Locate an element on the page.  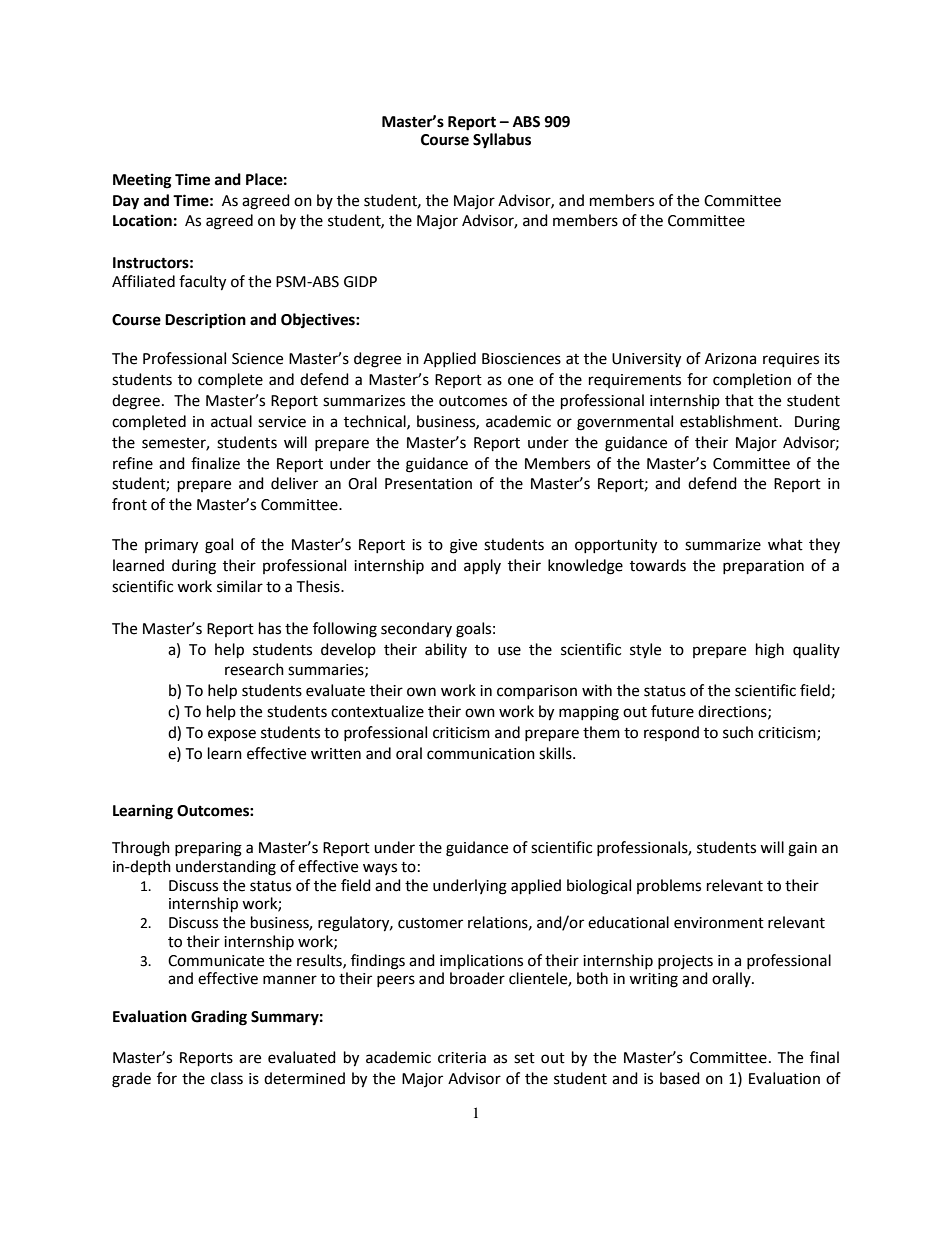
criteria is located at coordinates (462, 1058).
